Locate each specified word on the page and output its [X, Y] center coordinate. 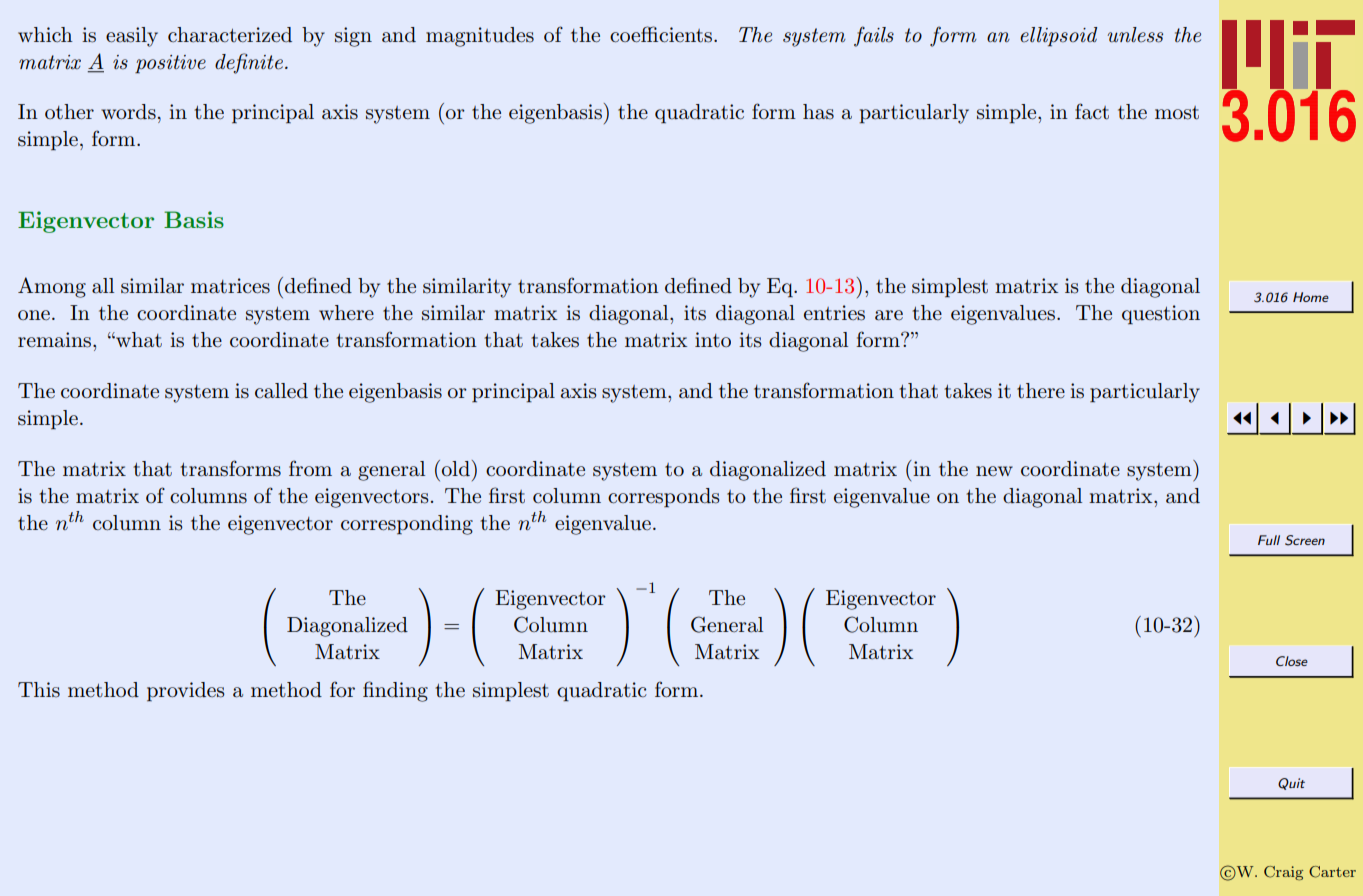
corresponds [664, 498]
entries [834, 313]
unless [1135, 35]
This [39, 690]
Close [1292, 661]
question [1161, 315]
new [994, 471]
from [310, 468]
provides [186, 692]
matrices [230, 286]
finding [395, 691]
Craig [1283, 873]
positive [170, 64]
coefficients [662, 34]
